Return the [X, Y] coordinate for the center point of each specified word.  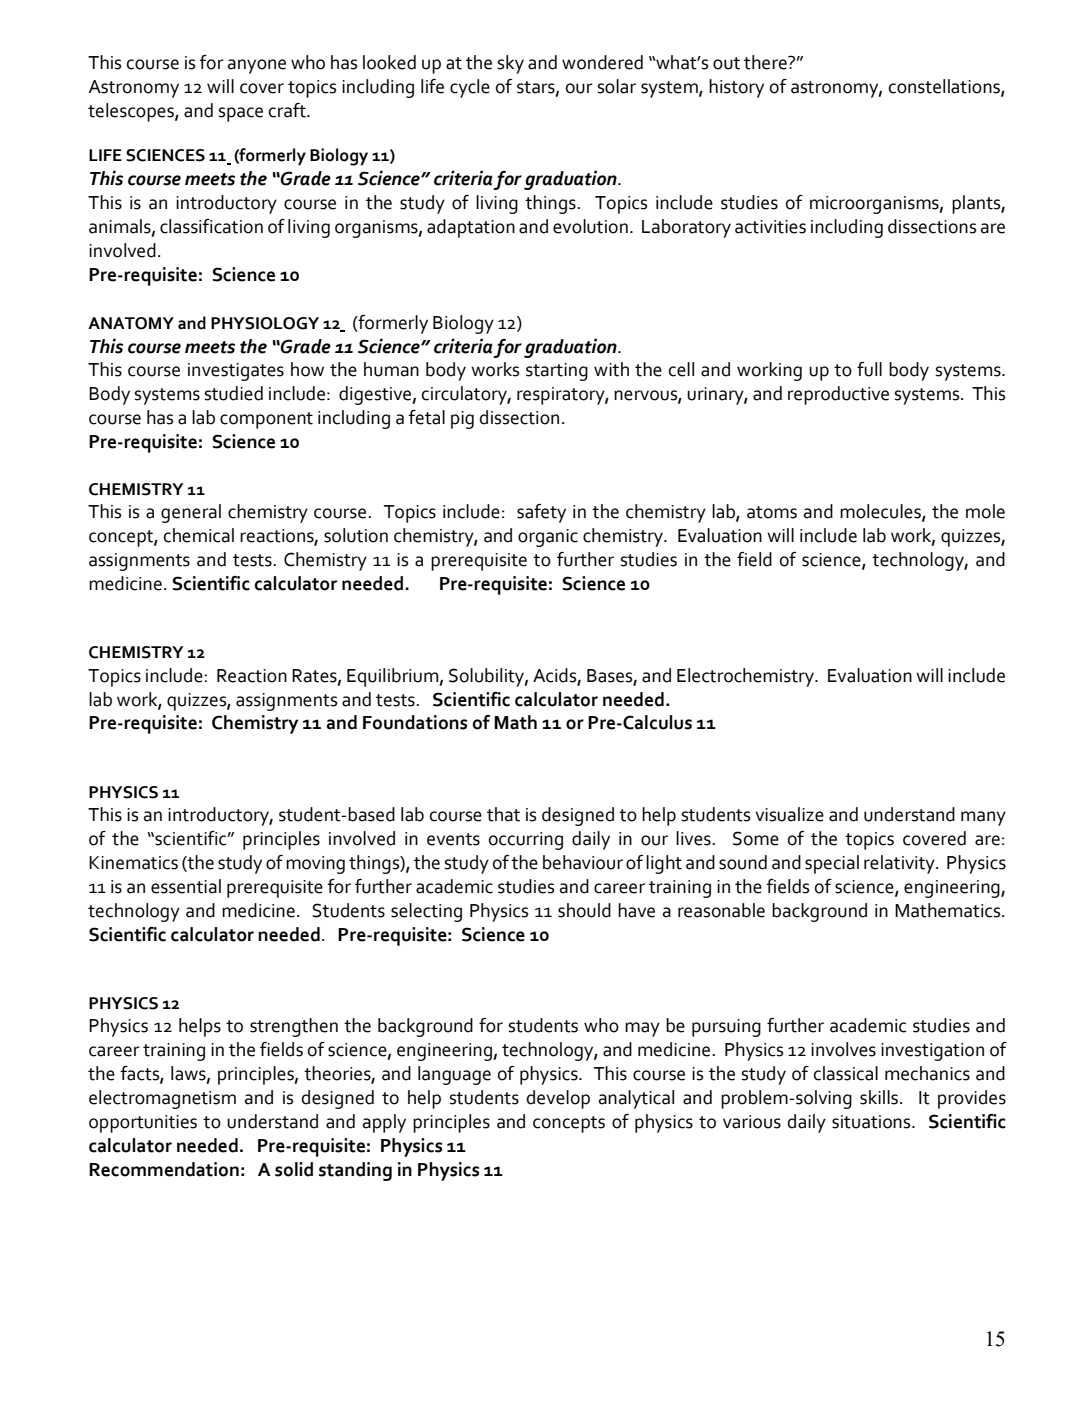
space [241, 114]
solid [294, 1169]
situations [872, 1122]
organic [548, 538]
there [766, 62]
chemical [198, 535]
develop [558, 1099]
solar [617, 86]
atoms [772, 512]
